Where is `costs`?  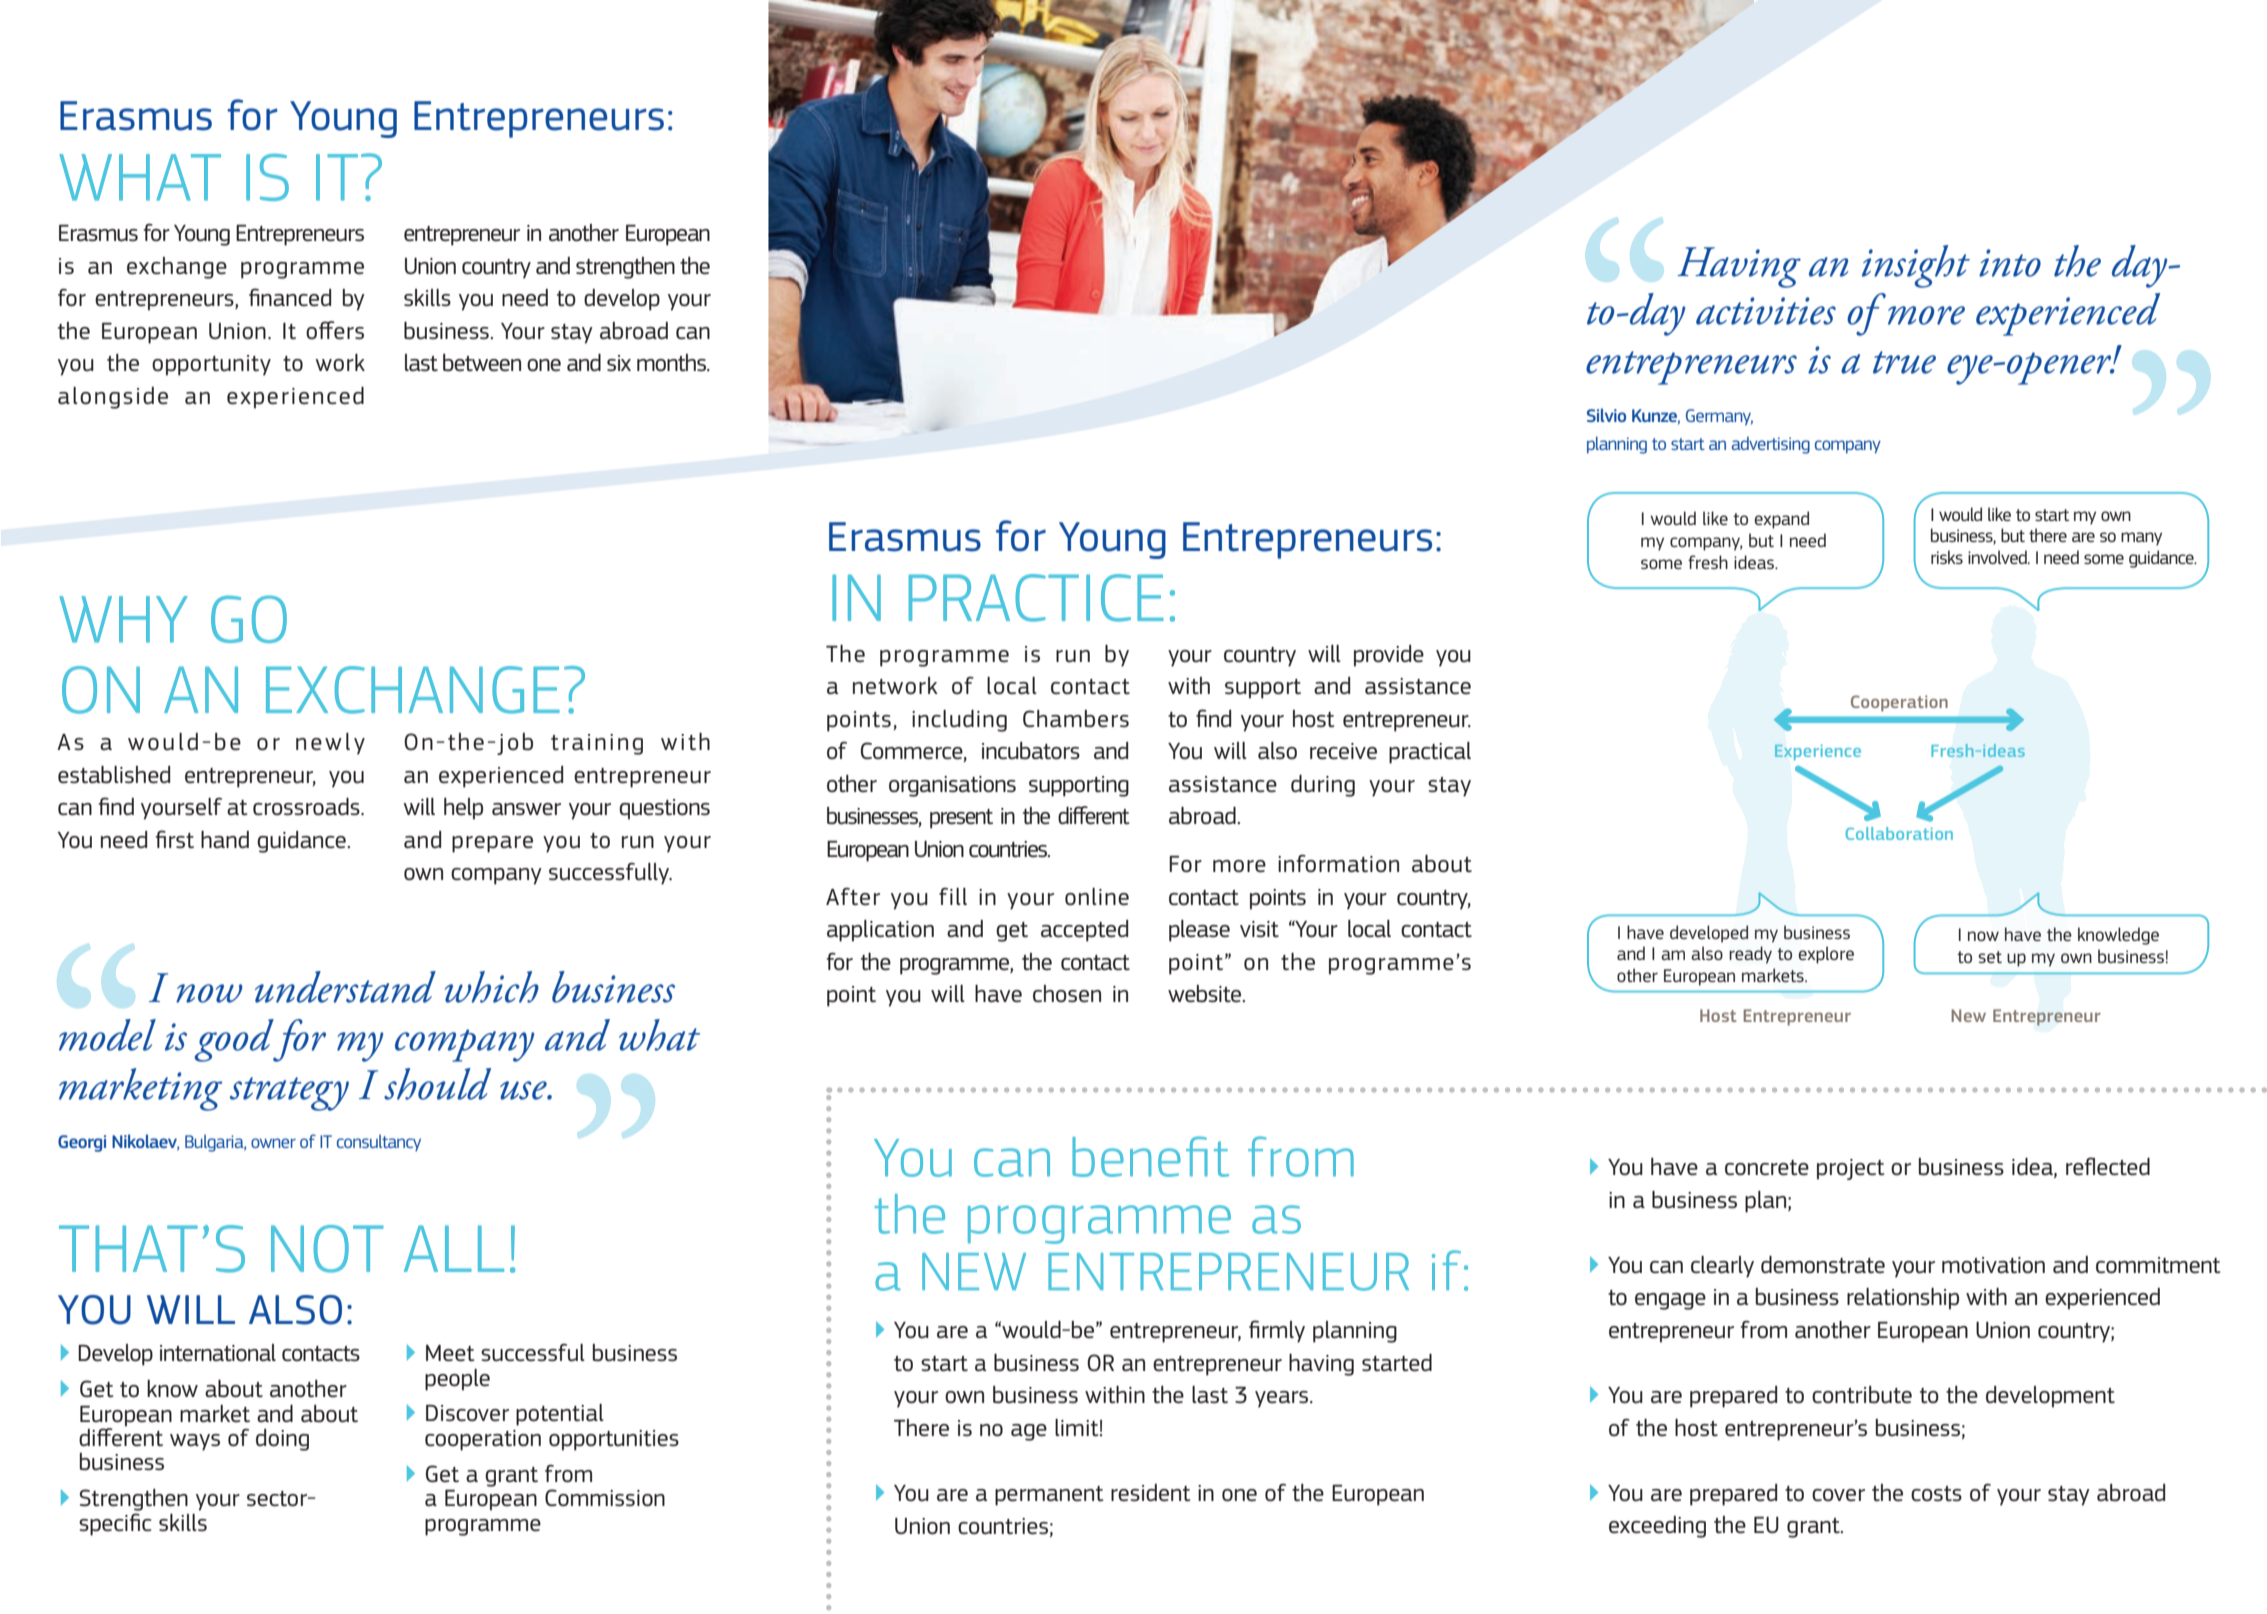
costs is located at coordinates (1936, 1493).
